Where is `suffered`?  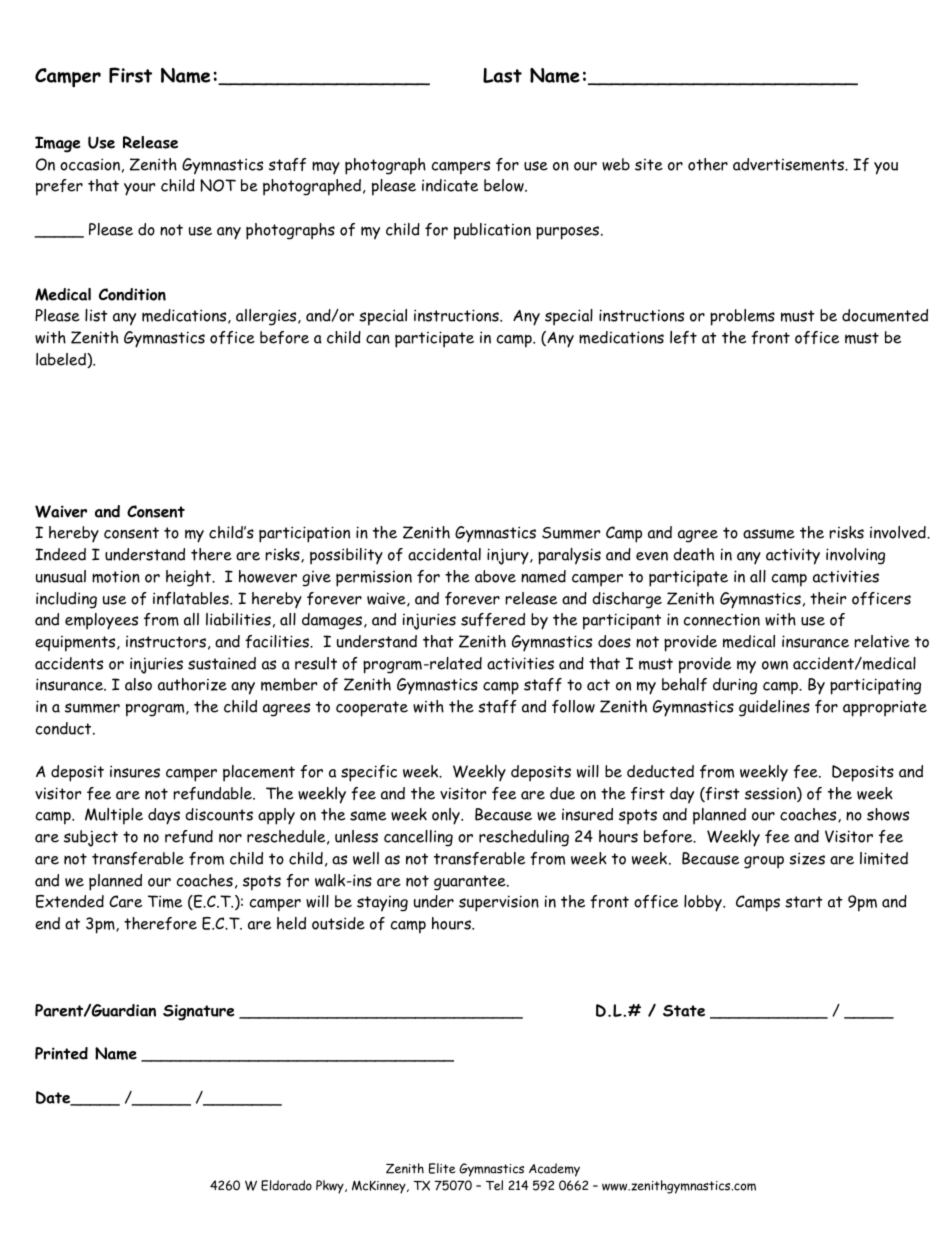 suffered is located at coordinates (493, 619).
